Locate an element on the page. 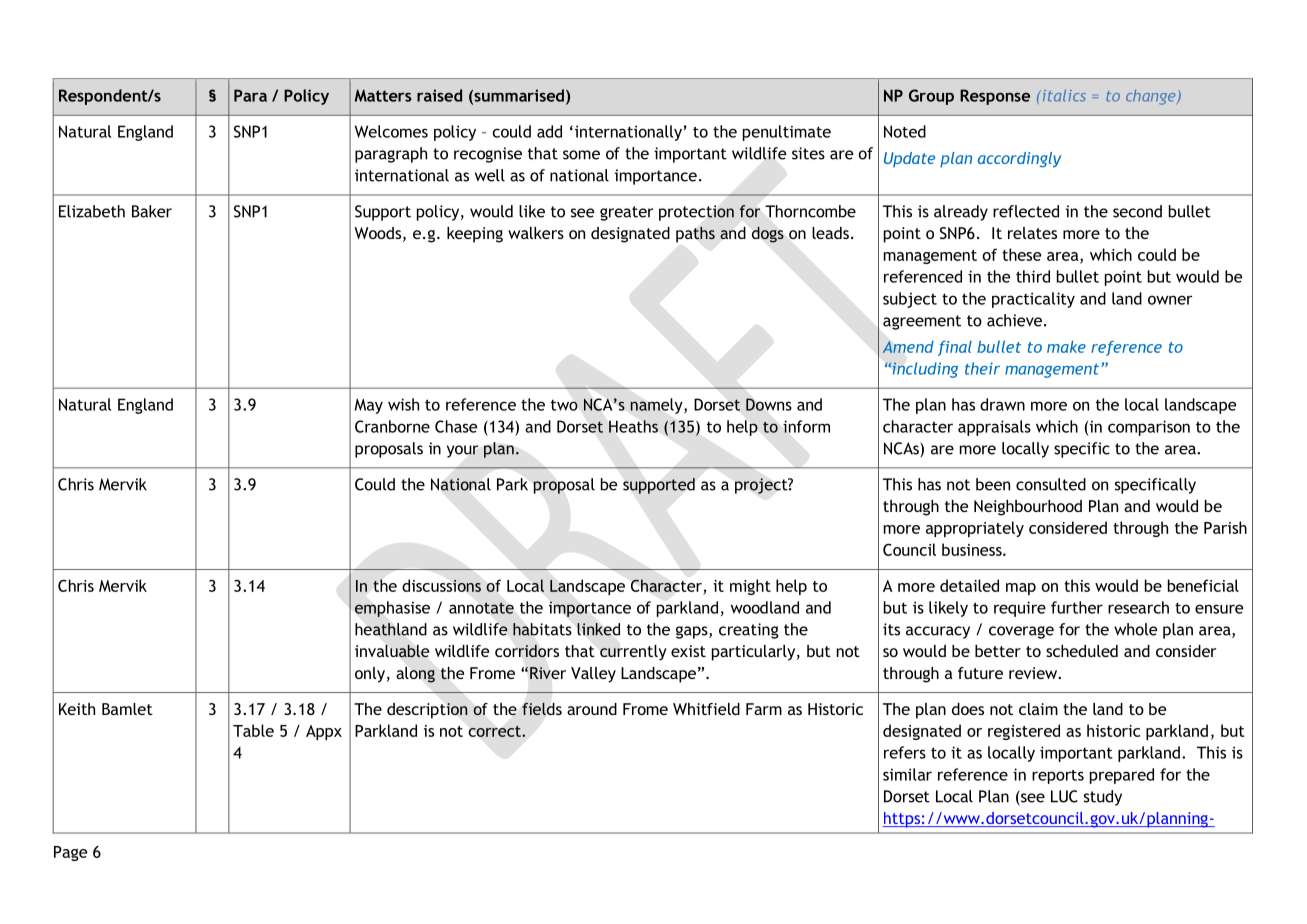 The height and width of the image is (924, 1307). emphasise is located at coordinates (392, 609).
